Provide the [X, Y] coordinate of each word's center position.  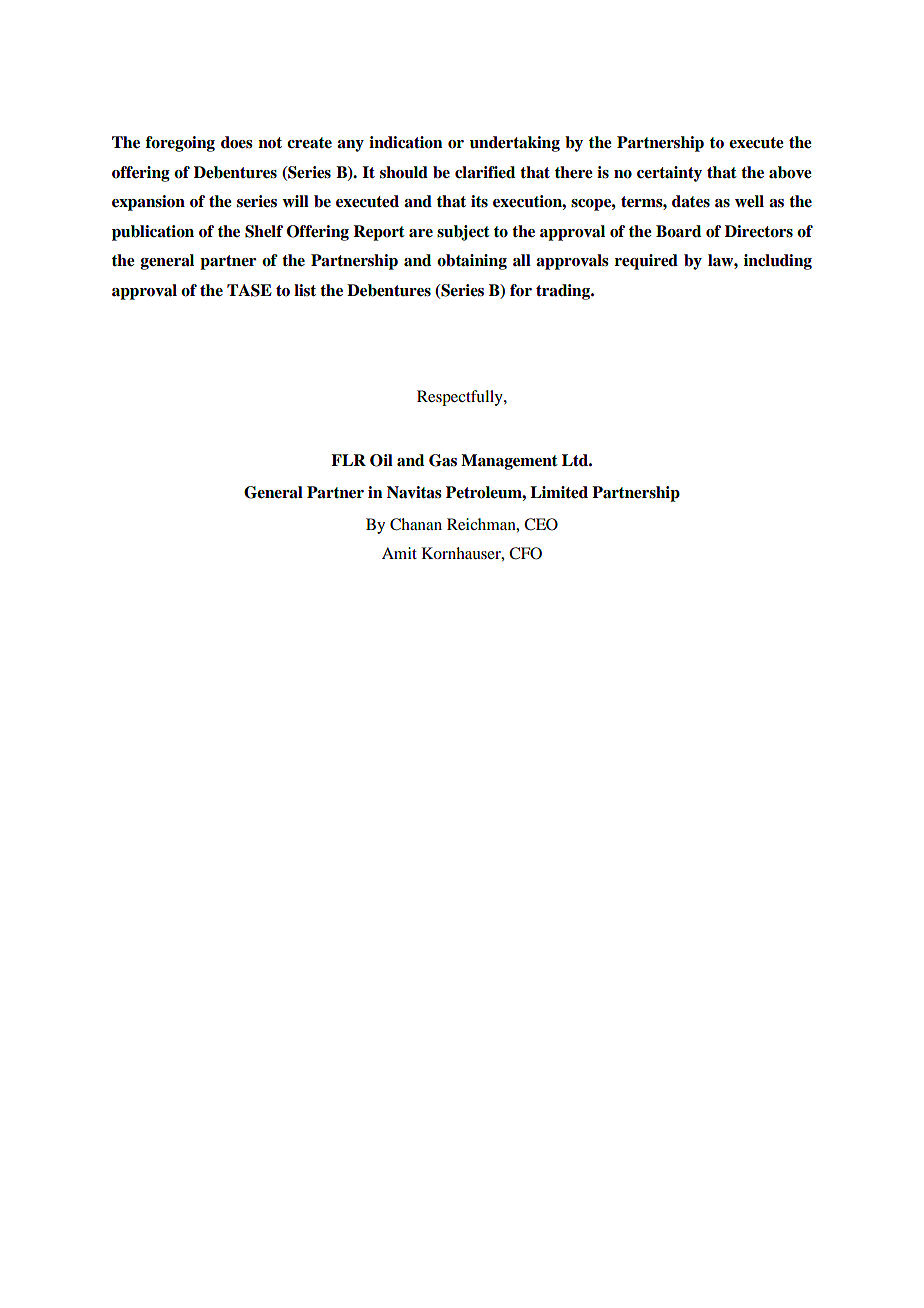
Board [678, 231]
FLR [348, 460]
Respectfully [461, 398]
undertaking [515, 144]
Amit [399, 553]
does [237, 142]
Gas [443, 460]
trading [564, 292]
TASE [249, 290]
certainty [669, 174]
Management [509, 462]
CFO [525, 553]
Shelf [264, 231]
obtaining [472, 262]
